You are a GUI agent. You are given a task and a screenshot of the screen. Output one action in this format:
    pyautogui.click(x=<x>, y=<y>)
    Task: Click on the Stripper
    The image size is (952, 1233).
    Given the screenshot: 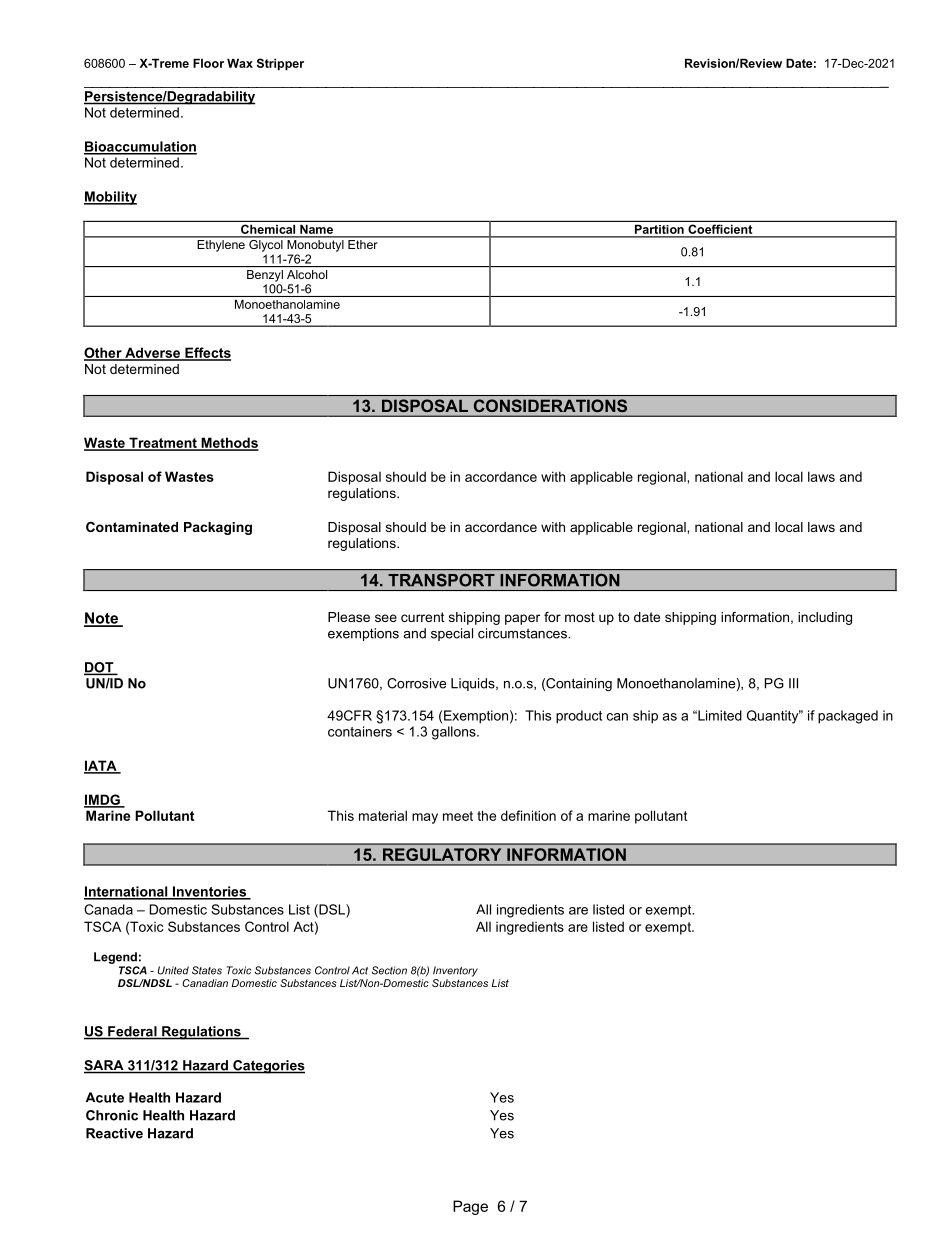 What is the action you would take?
    pyautogui.click(x=280, y=64)
